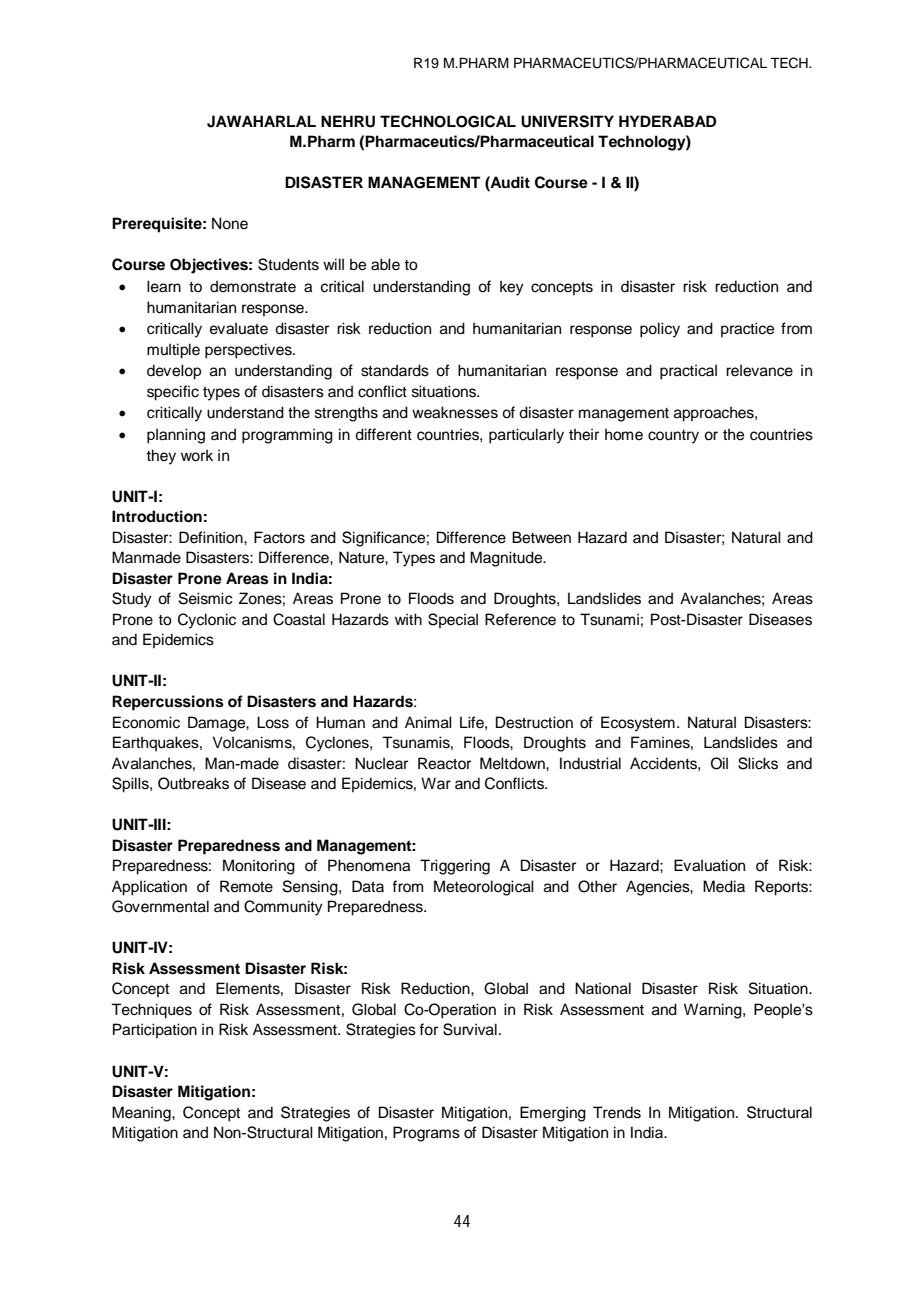 Image resolution: width=924 pixels, height=1308 pixels. Describe the element at coordinates (348, 121) in the screenshot. I see `NEHRU` at that location.
